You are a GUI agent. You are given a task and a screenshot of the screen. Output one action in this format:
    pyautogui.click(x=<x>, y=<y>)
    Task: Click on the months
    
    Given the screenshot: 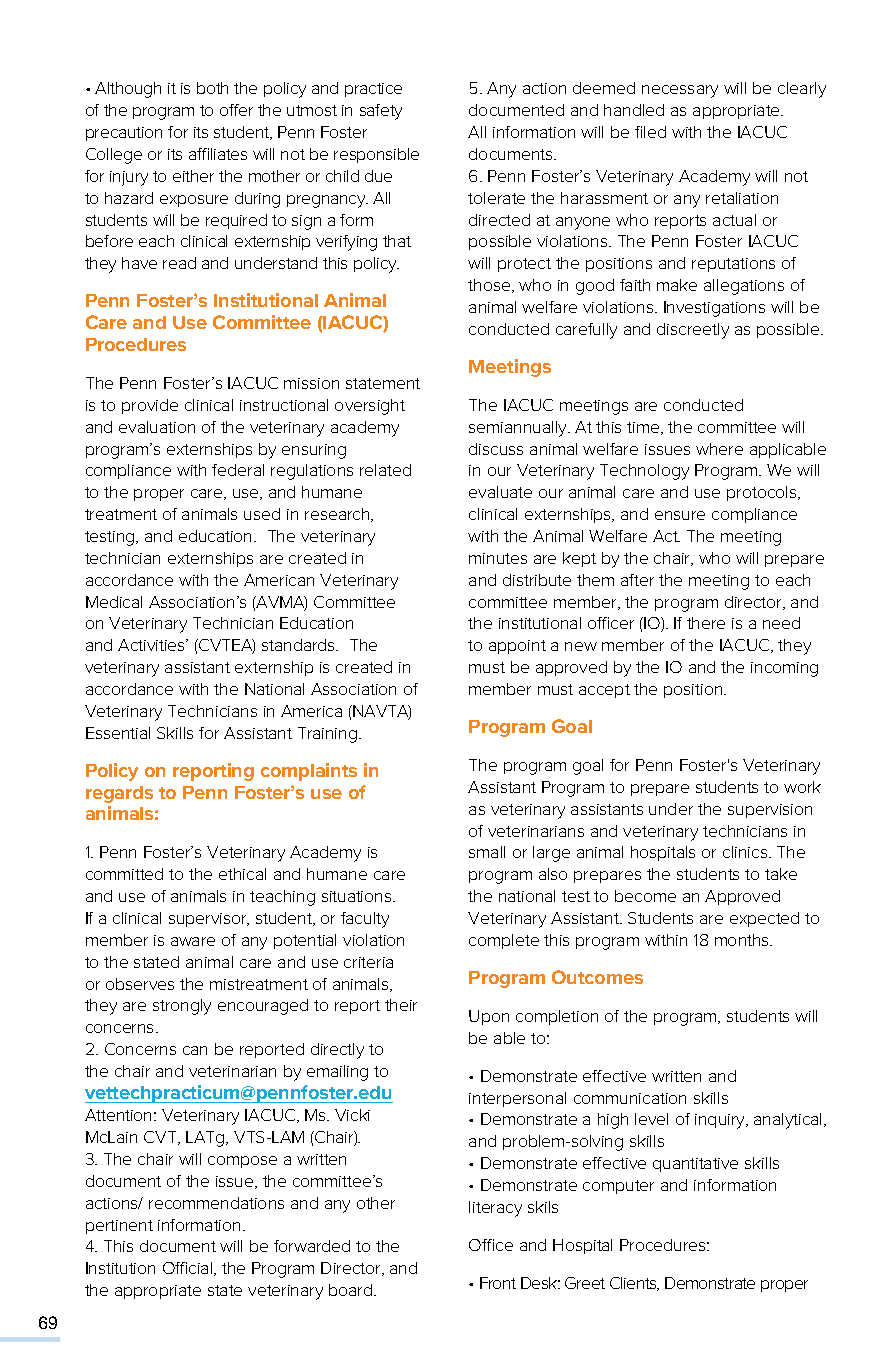 What is the action you would take?
    pyautogui.click(x=743, y=940)
